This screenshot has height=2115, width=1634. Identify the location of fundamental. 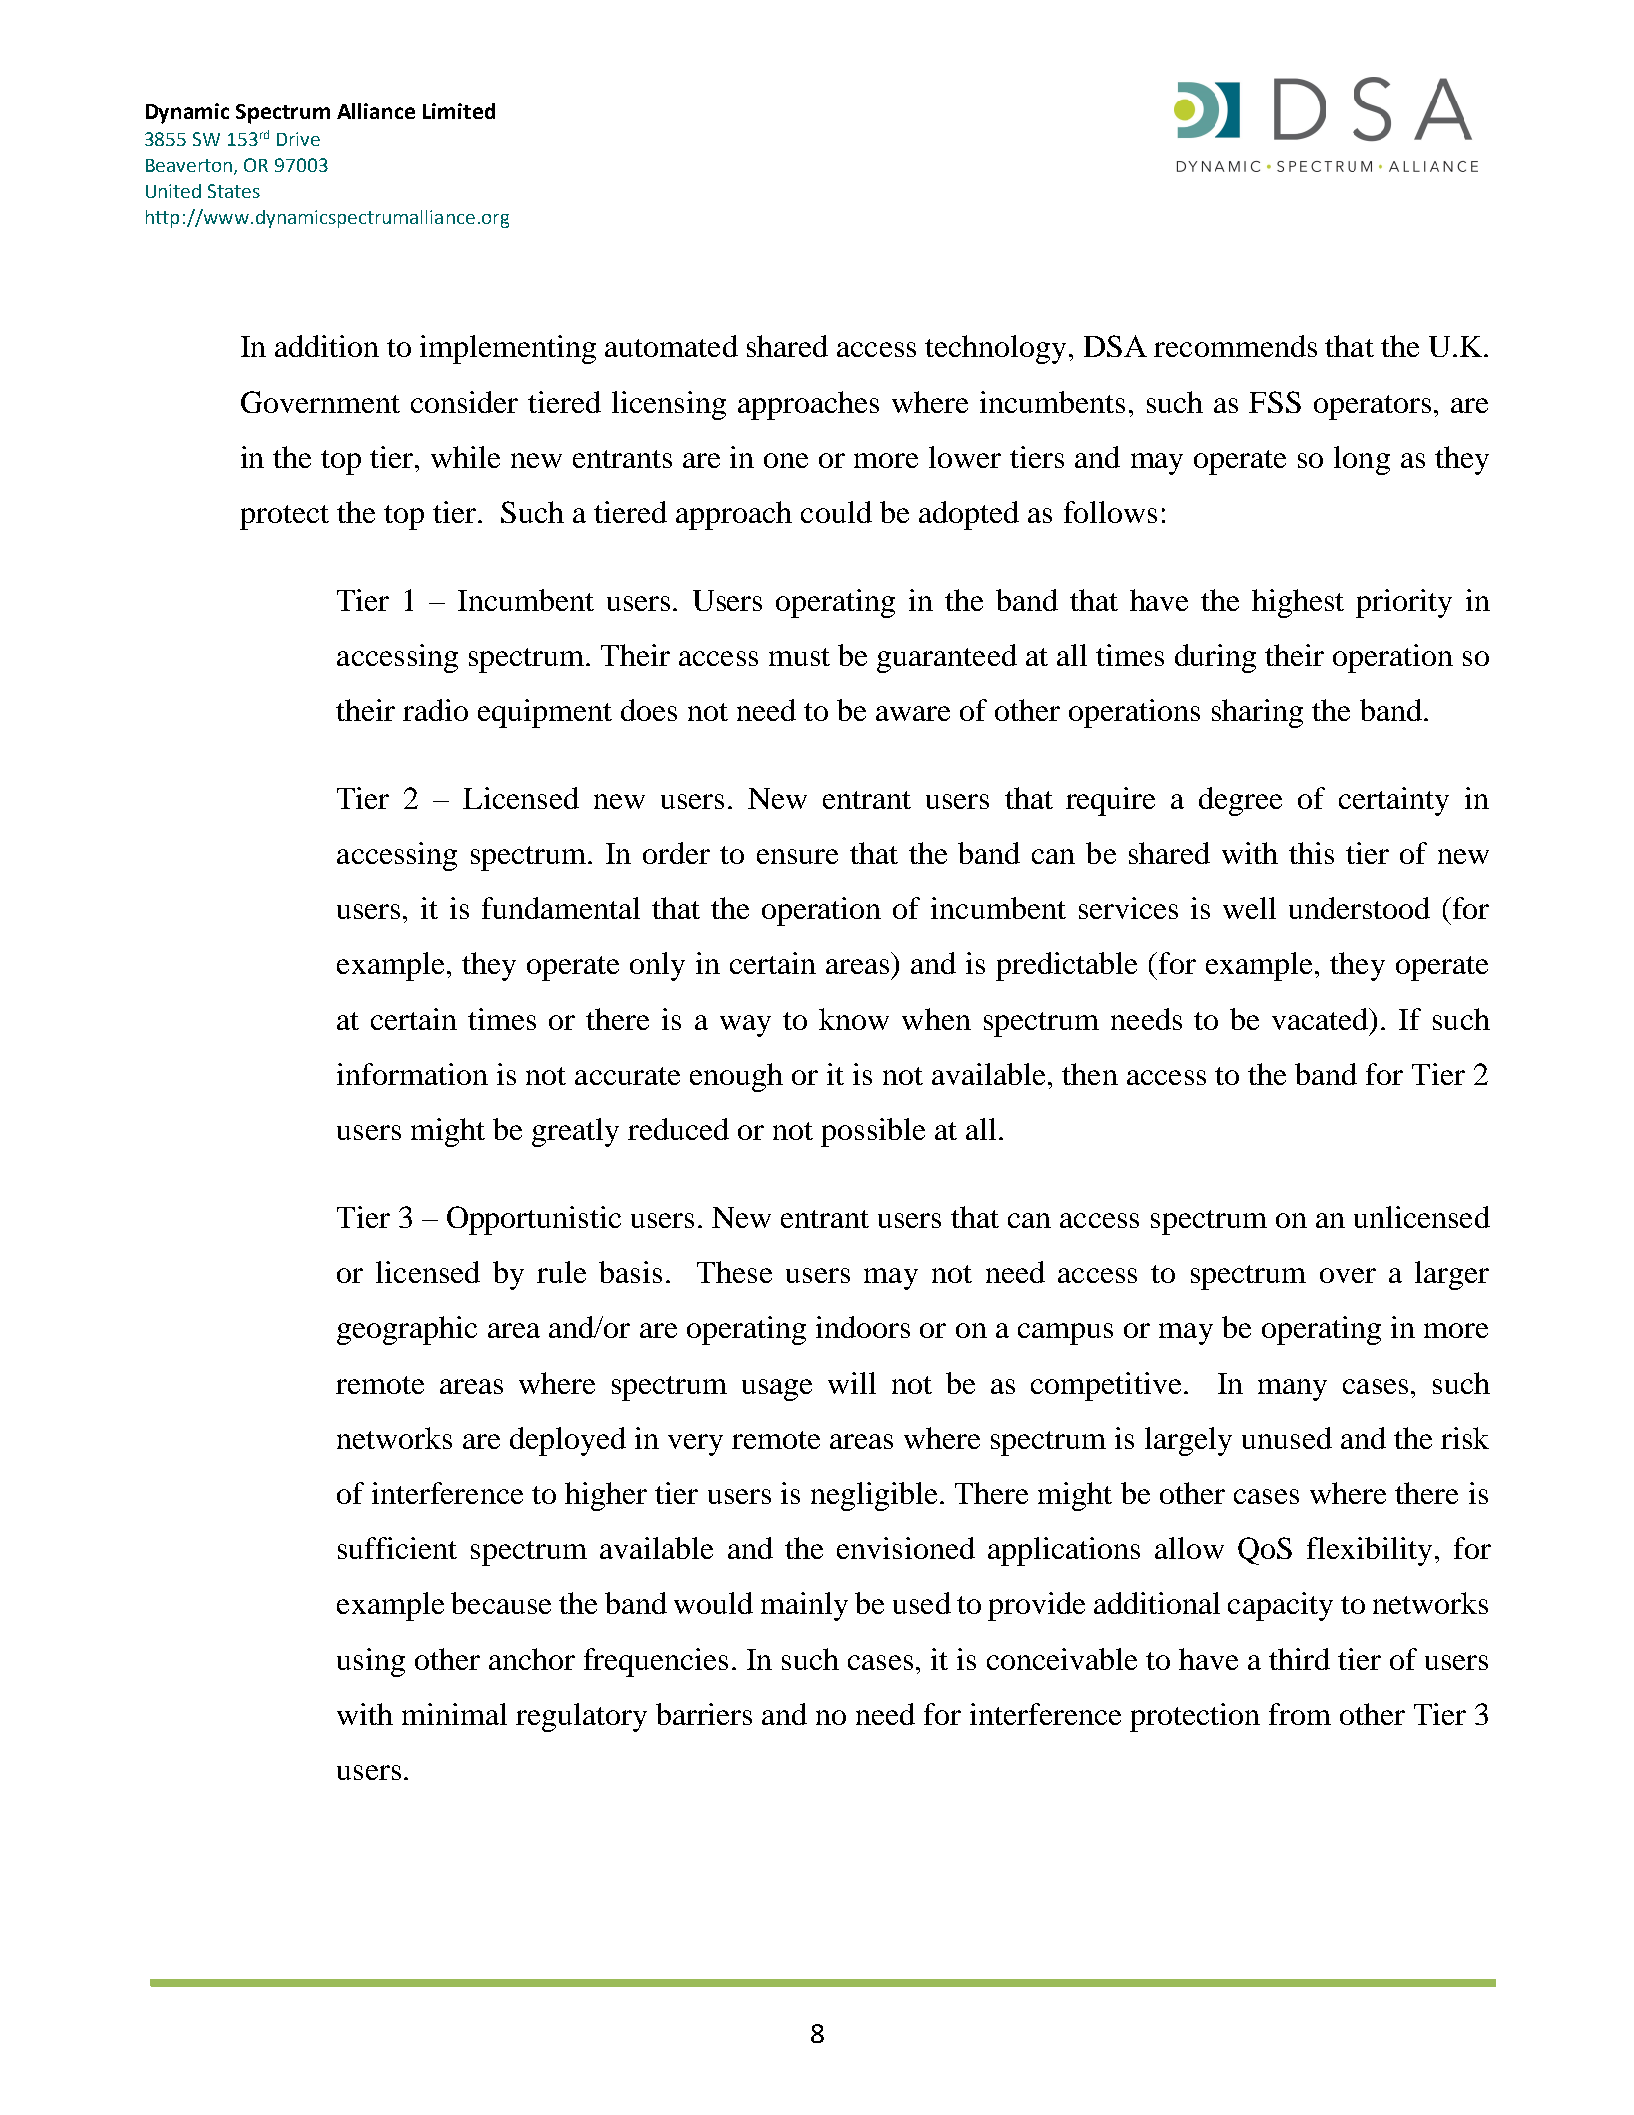
(561, 908).
